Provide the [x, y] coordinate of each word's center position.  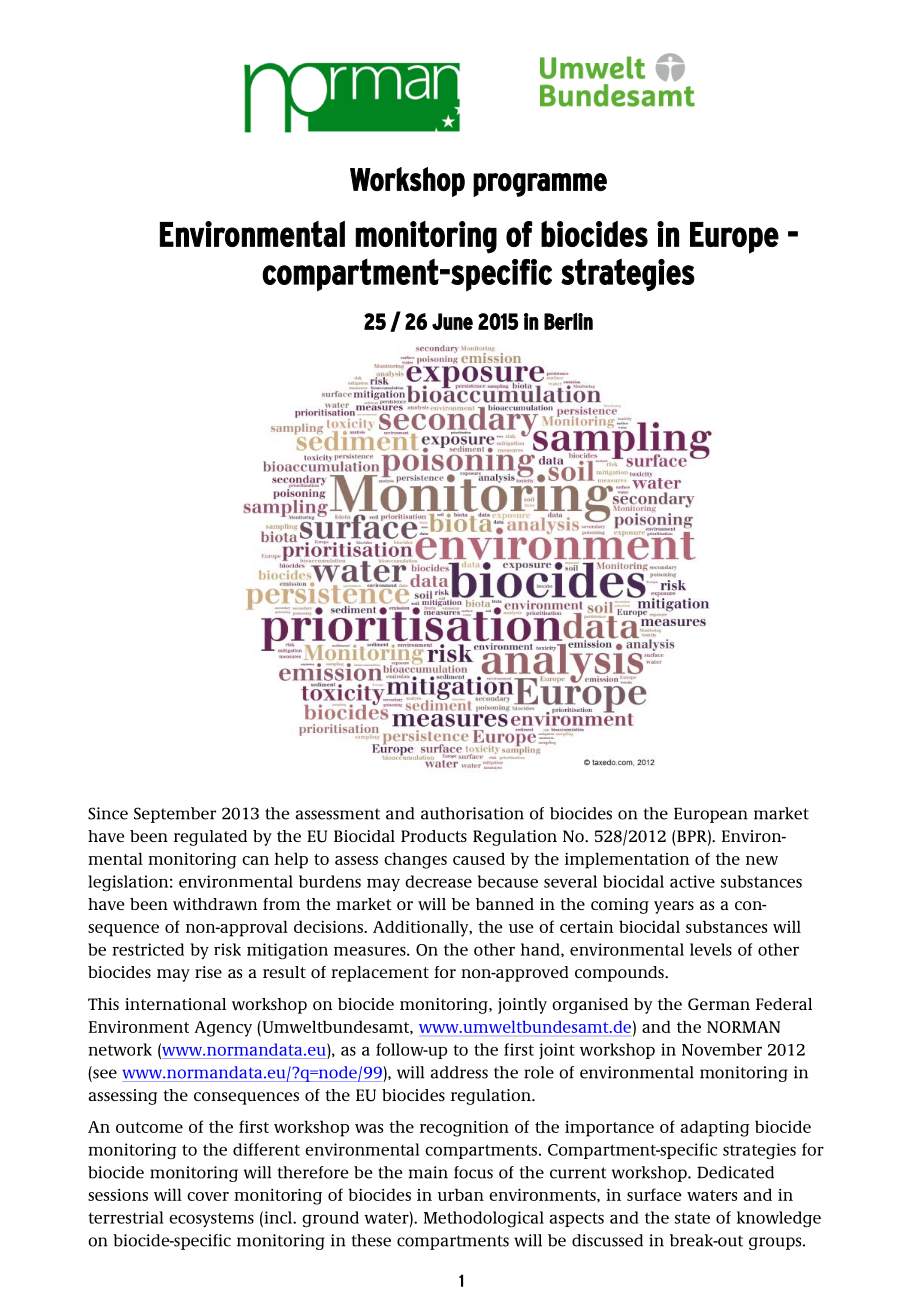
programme [540, 185]
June [452, 321]
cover [208, 1196]
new [762, 860]
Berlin [568, 321]
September [175, 815]
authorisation [472, 813]
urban [461, 1194]
